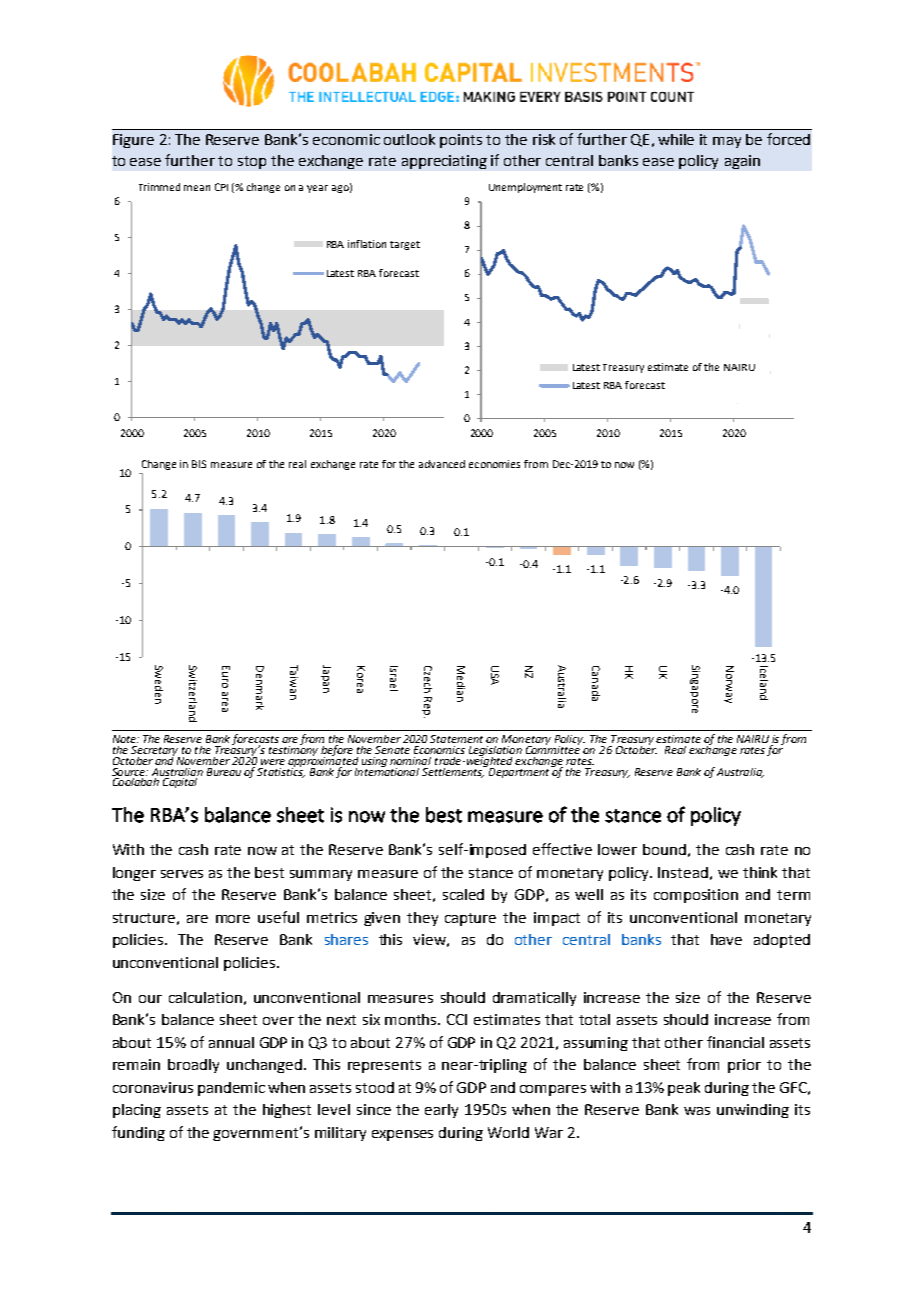  I want to click on again, so click(742, 162).
